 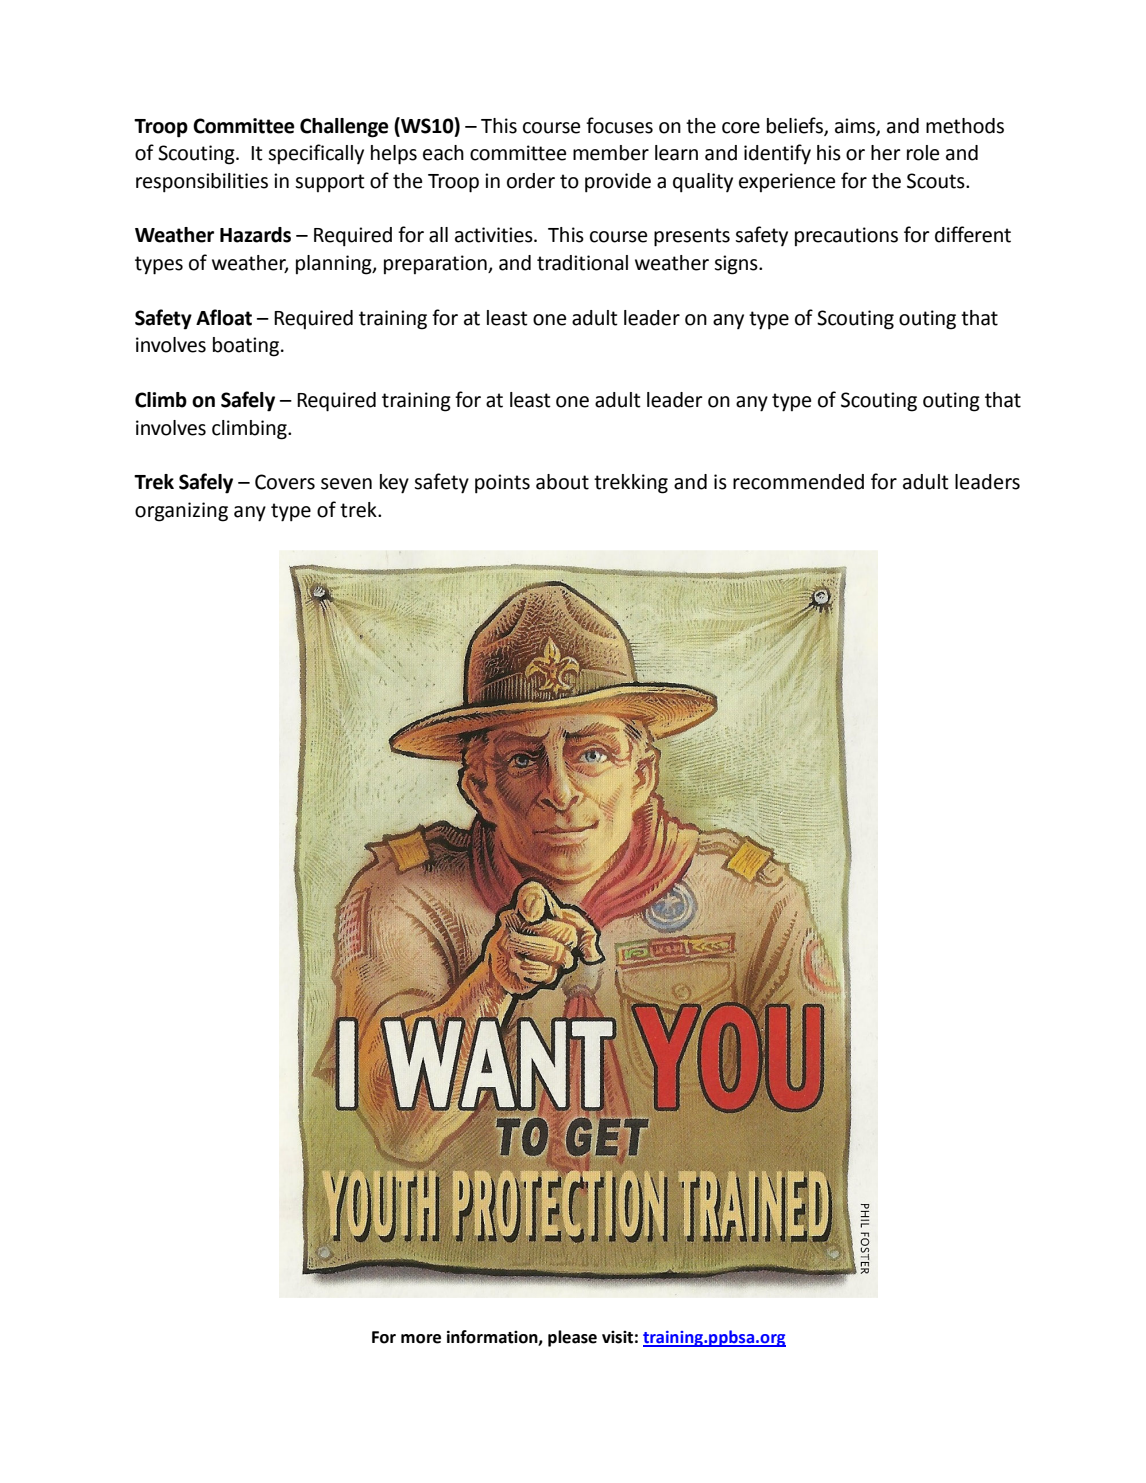 I want to click on recommended, so click(x=798, y=482).
